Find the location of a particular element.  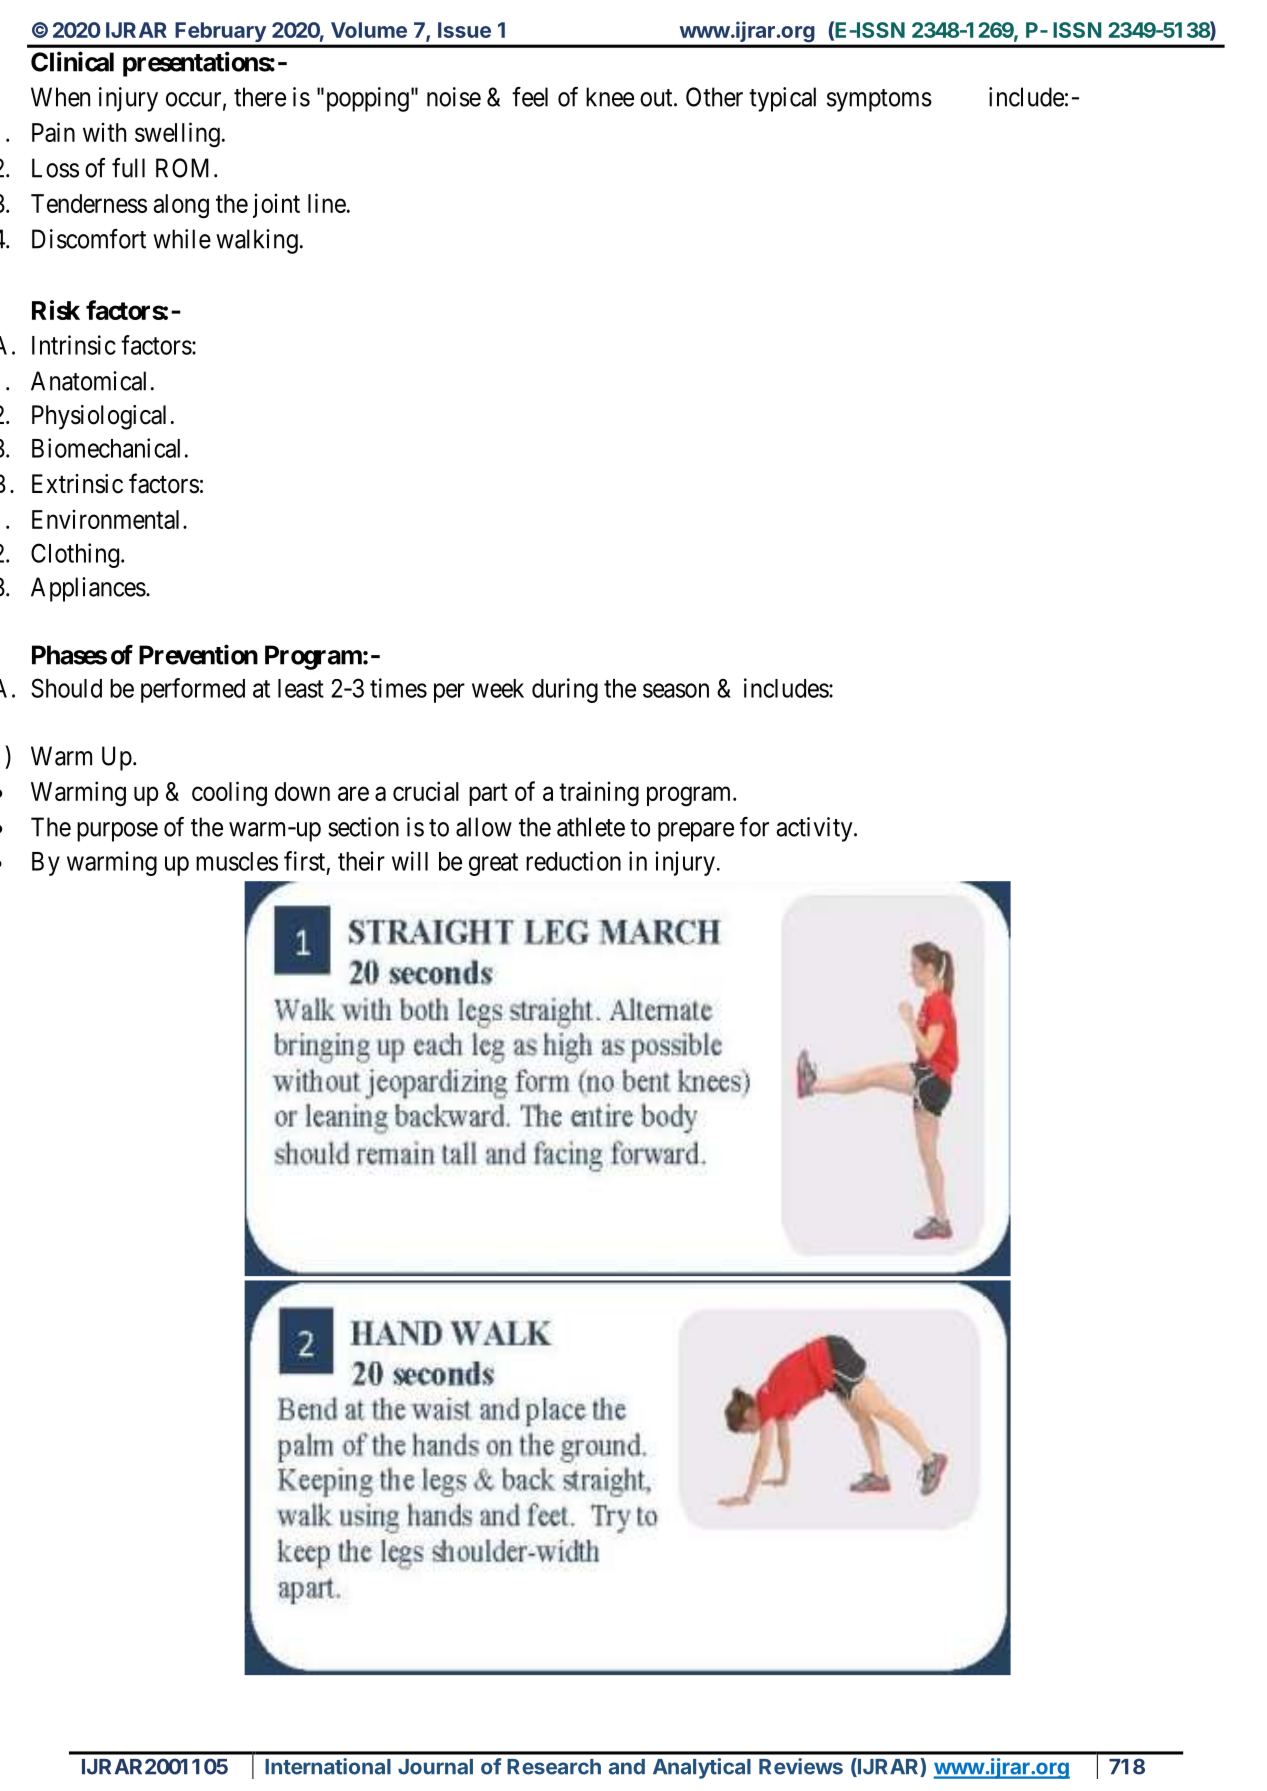

purpose is located at coordinates (117, 832).
